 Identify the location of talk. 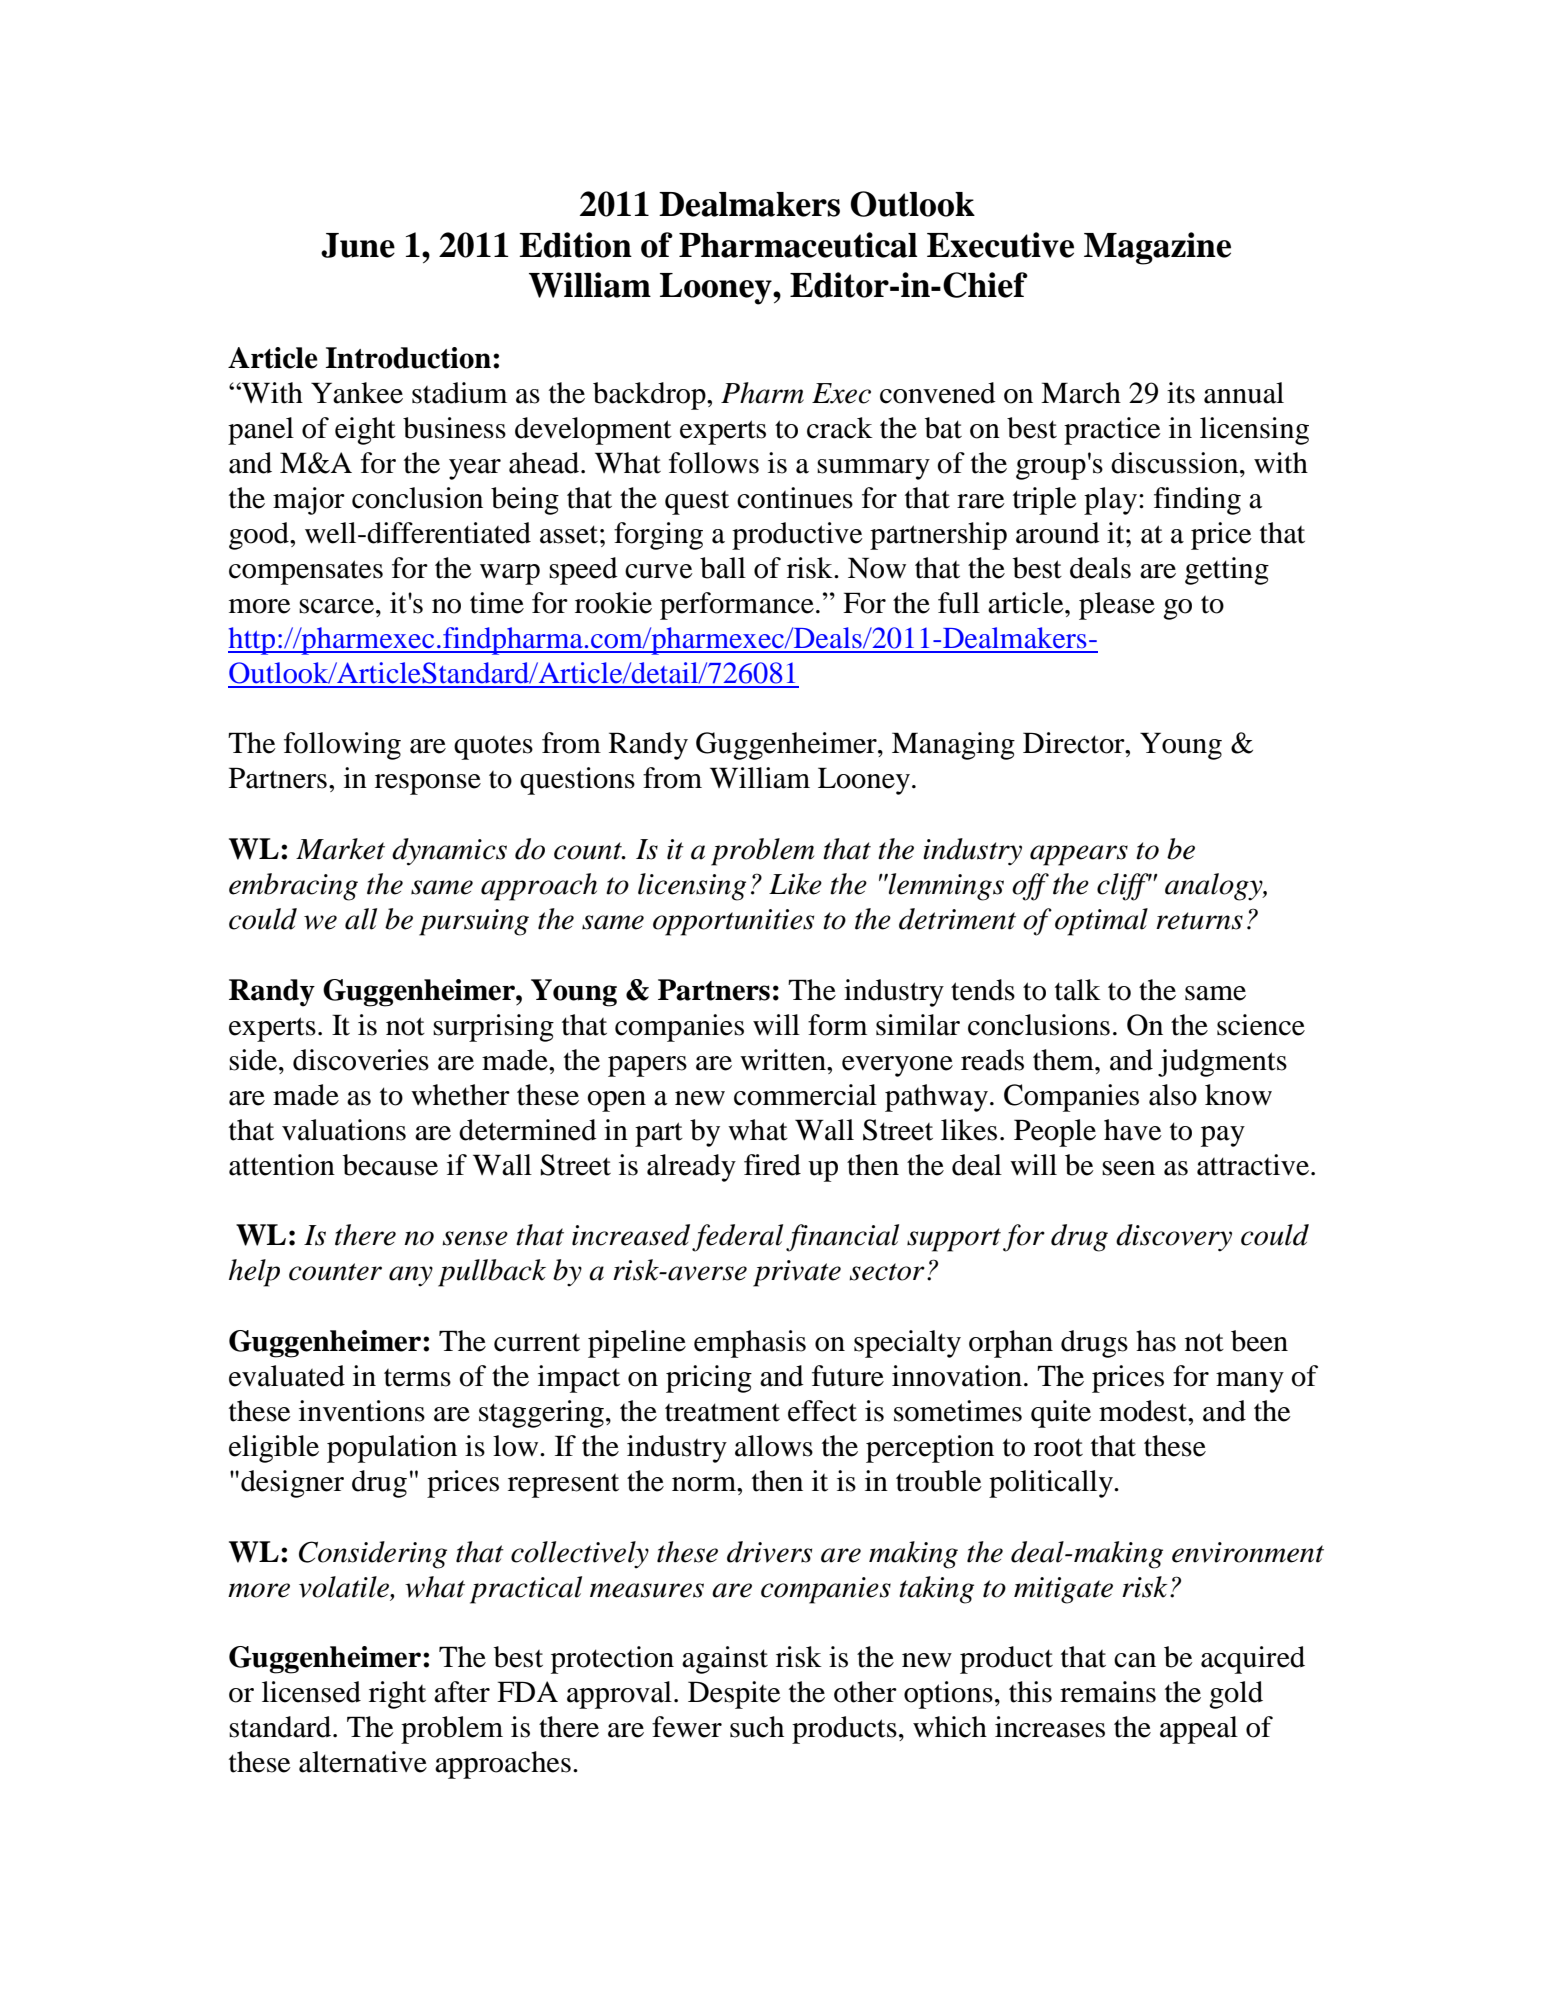
(1078, 990).
